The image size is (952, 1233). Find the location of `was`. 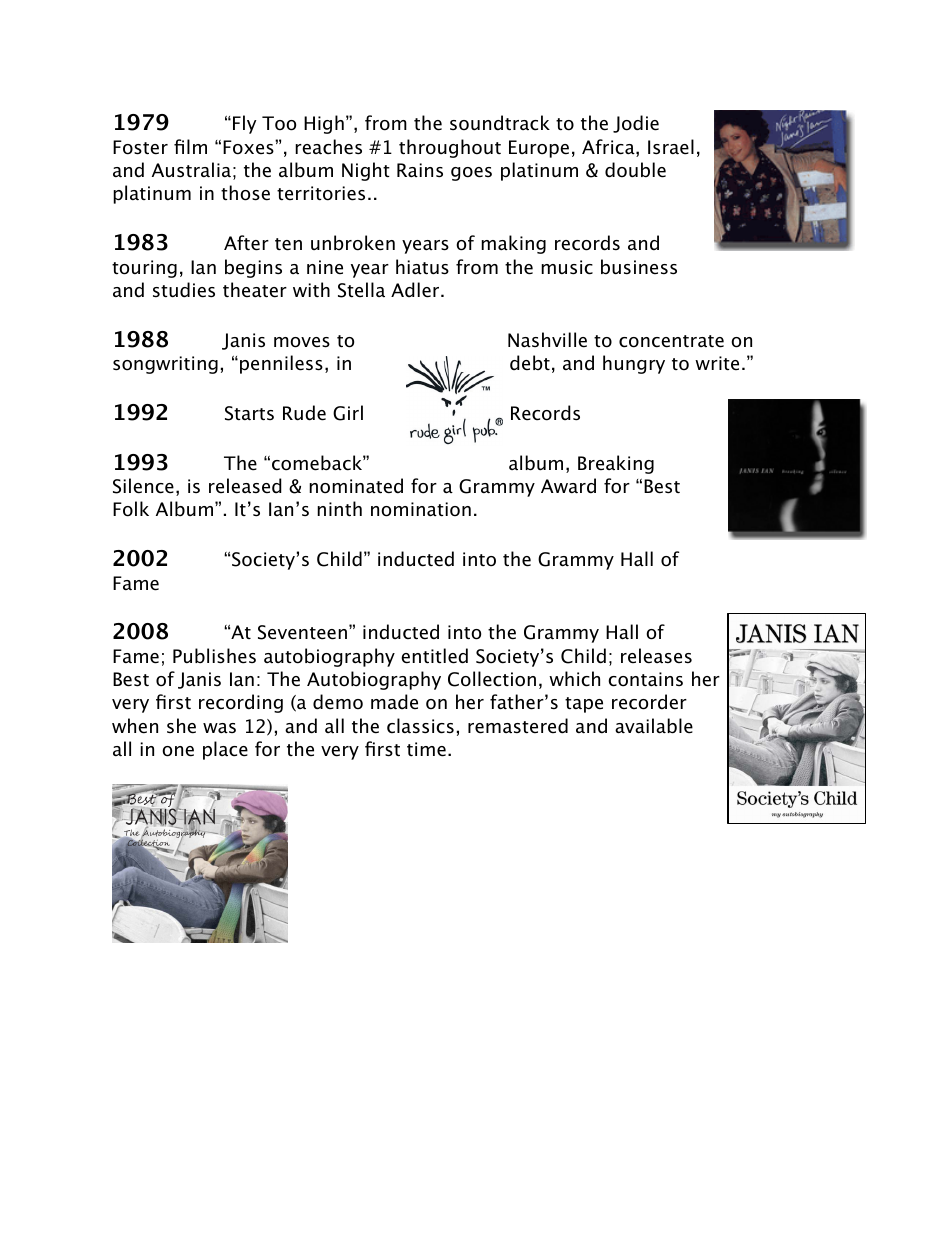

was is located at coordinates (219, 728).
